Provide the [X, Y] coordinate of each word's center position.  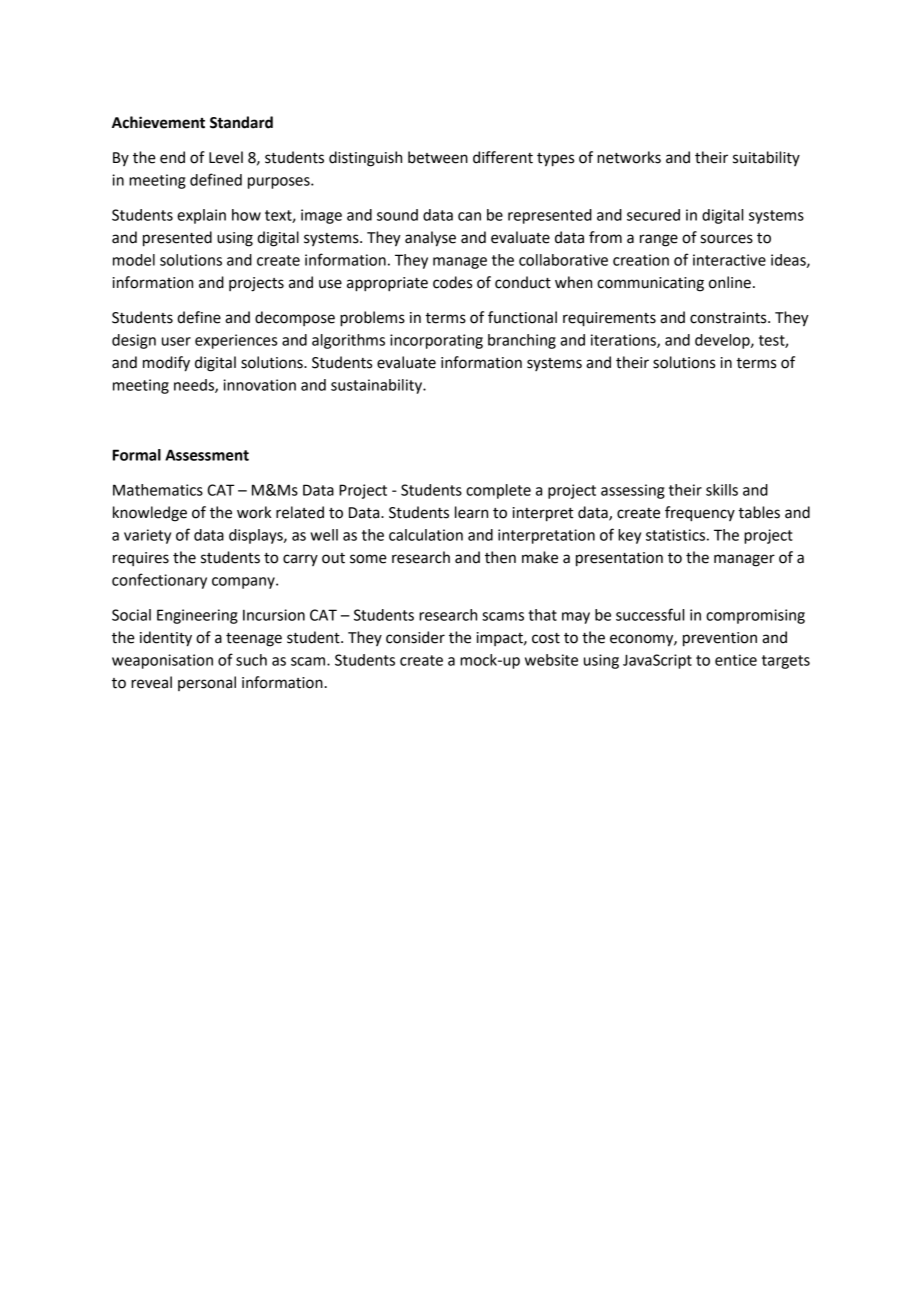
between [438, 157]
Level [226, 157]
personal [207, 683]
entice [736, 660]
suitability [766, 158]
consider [415, 637]
